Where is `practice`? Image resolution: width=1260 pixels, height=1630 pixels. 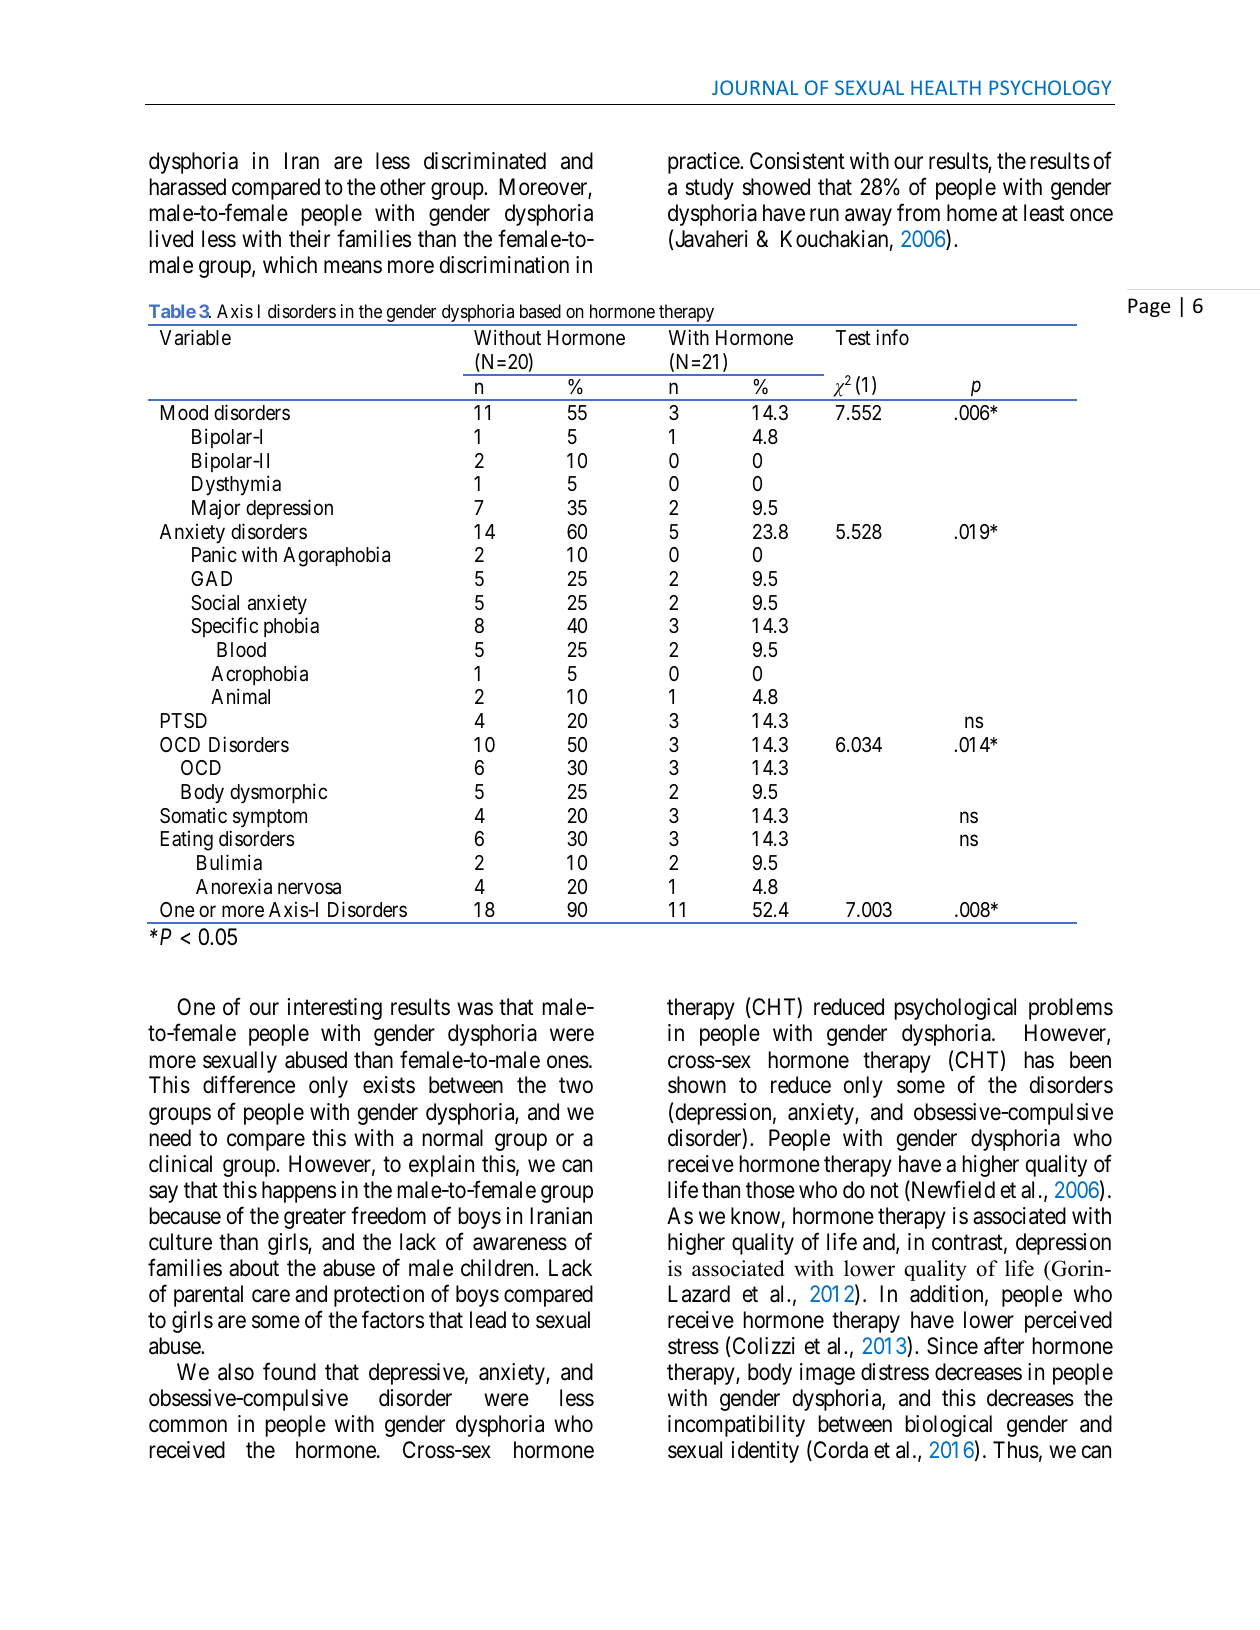 practice is located at coordinates (704, 163).
